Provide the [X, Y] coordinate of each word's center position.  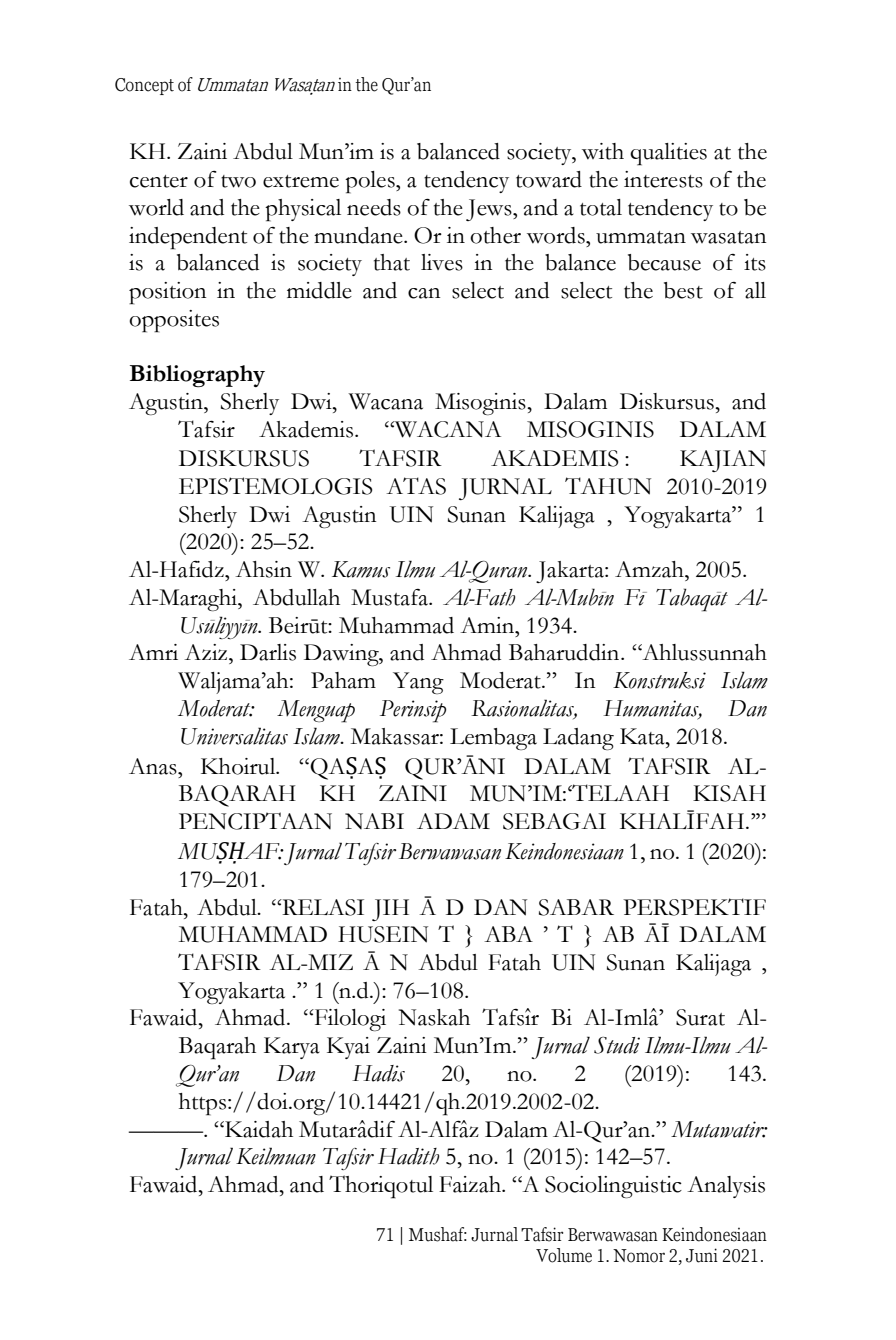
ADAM [453, 821]
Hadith [408, 1156]
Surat [700, 1017]
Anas [154, 766]
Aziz [207, 652]
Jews [490, 210]
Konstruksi [659, 680]
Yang [418, 683]
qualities [668, 154]
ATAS [416, 486]
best [683, 290]
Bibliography [197, 376]
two [238, 181]
